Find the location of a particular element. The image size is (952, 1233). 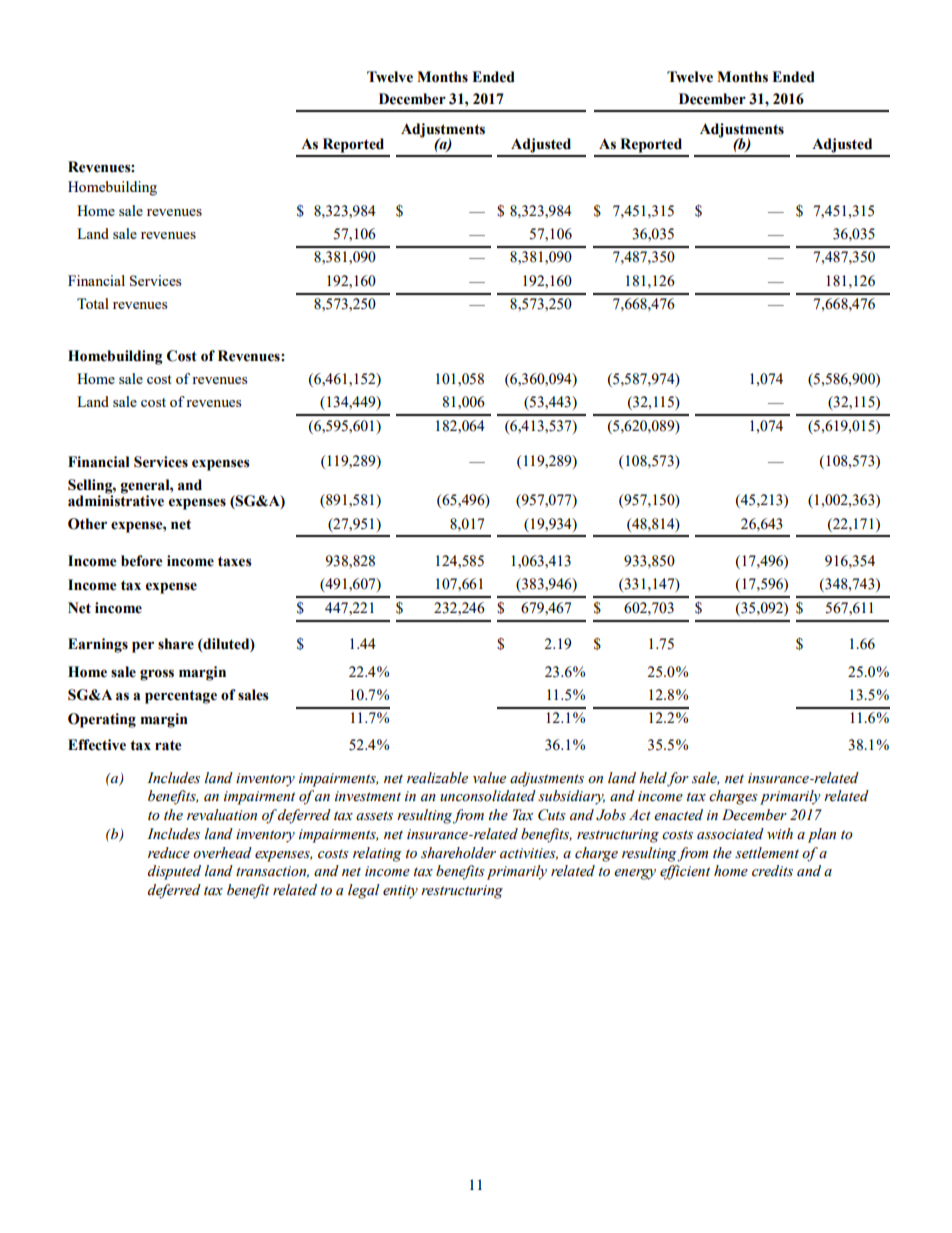

administrative is located at coordinates (116, 500).
